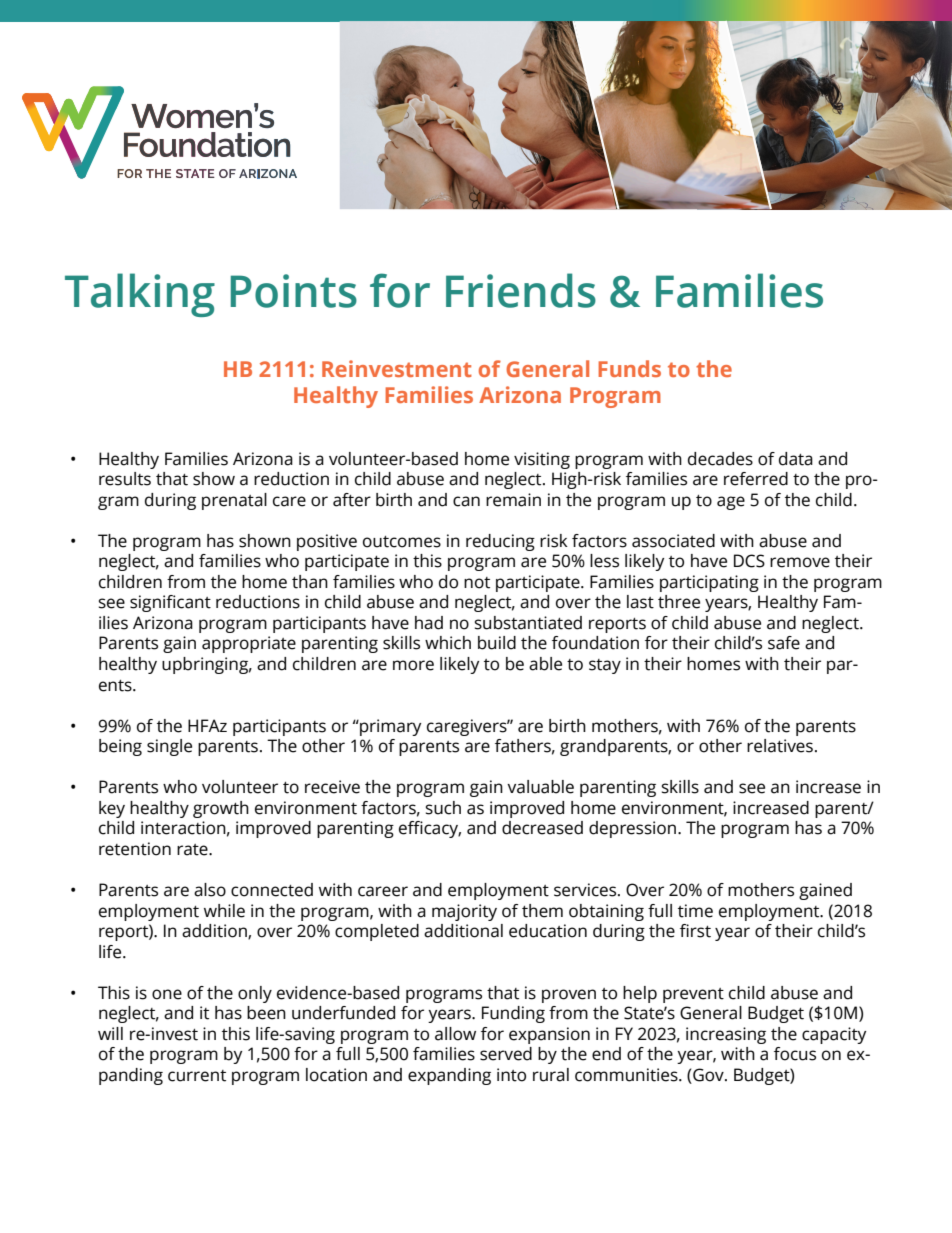 This document has width=952, height=1233. What do you see at coordinates (506, 1054) in the document?
I see `served` at bounding box center [506, 1054].
